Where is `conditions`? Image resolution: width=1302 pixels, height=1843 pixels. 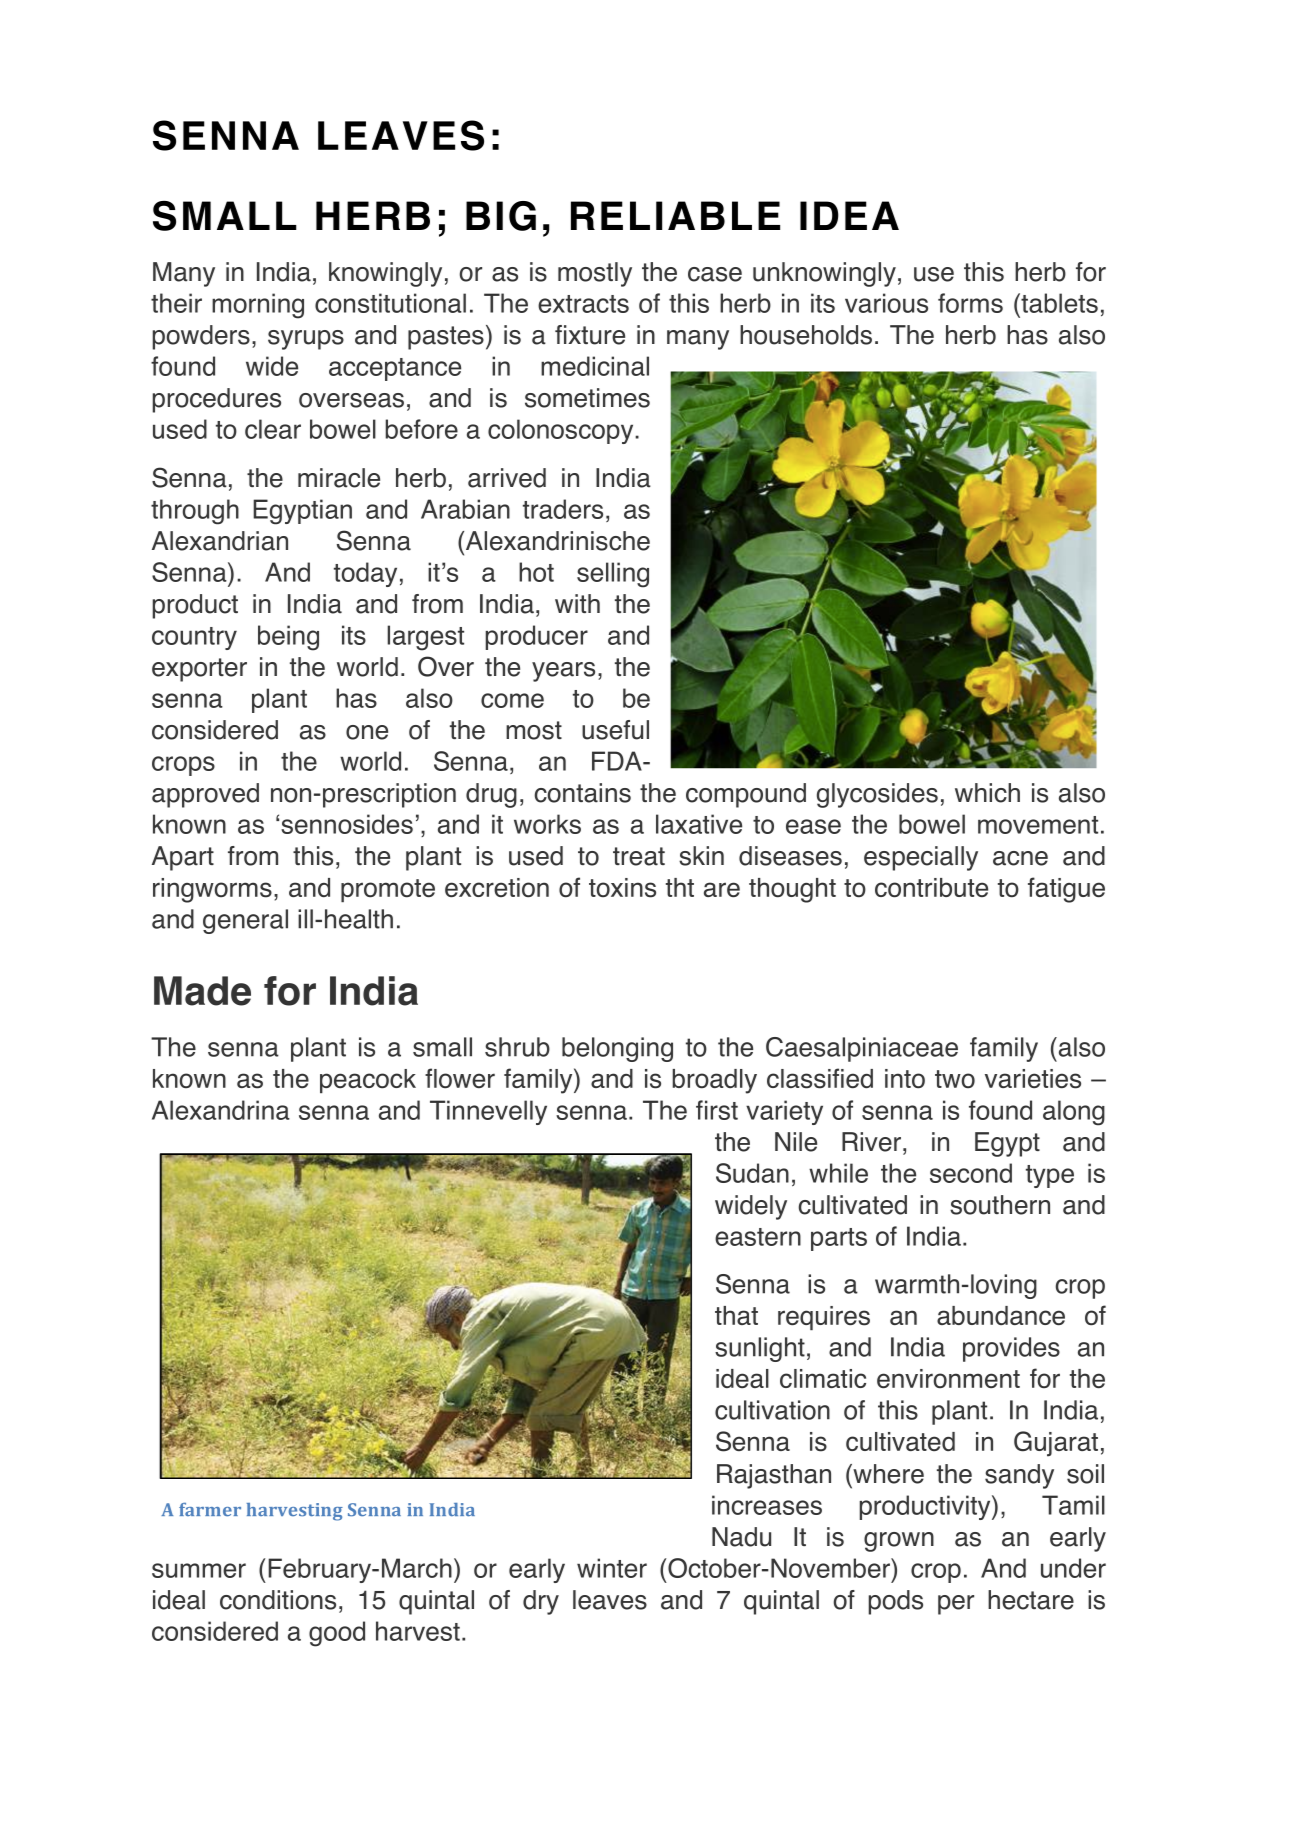 conditions is located at coordinates (278, 1600).
